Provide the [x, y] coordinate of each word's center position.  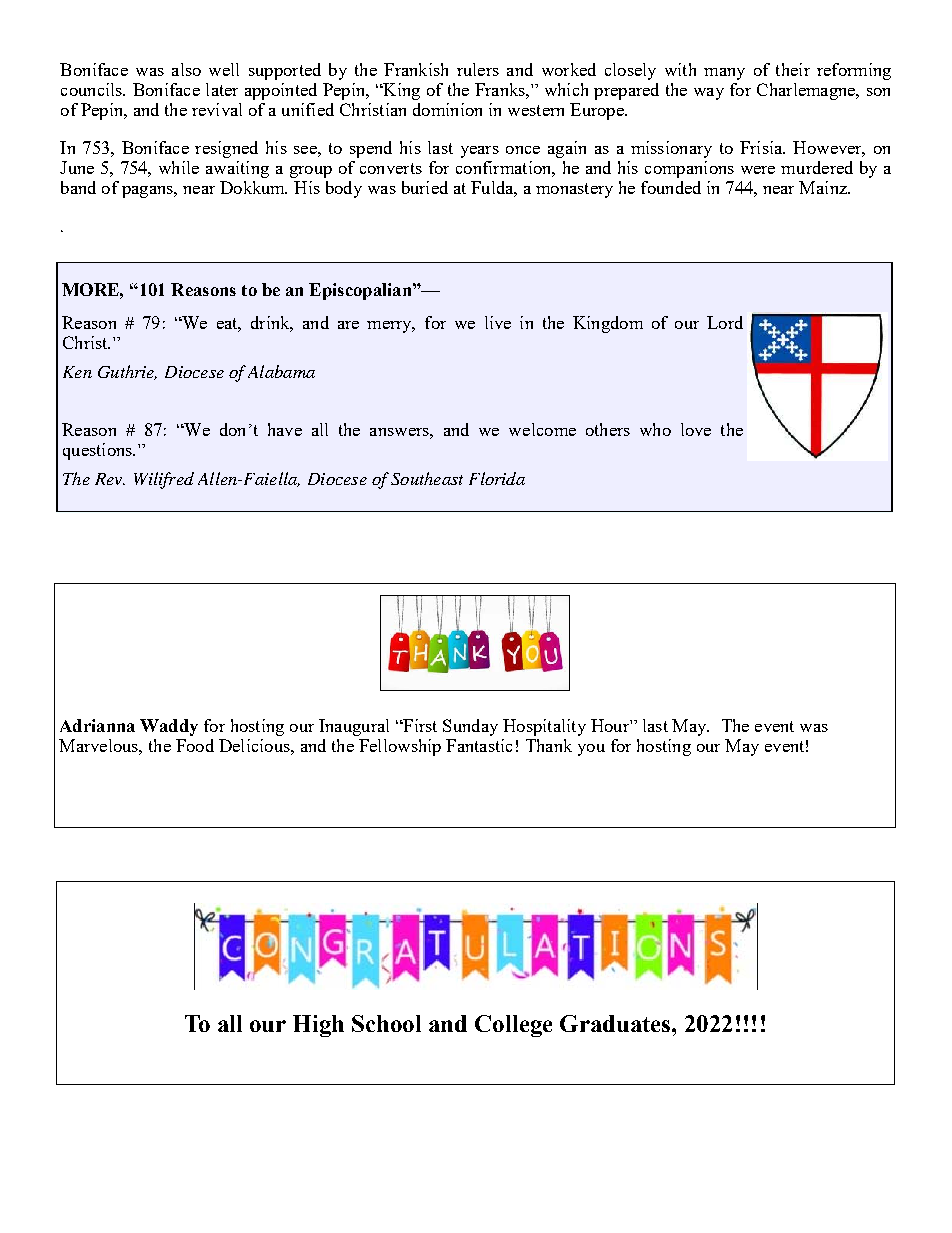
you [591, 750]
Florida [497, 478]
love [696, 429]
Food [195, 745]
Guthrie [127, 372]
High [318, 1026]
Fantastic [479, 745]
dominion [447, 109]
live [498, 322]
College [513, 1026]
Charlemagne [807, 91]
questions [98, 451]
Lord [725, 322]
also [186, 69]
